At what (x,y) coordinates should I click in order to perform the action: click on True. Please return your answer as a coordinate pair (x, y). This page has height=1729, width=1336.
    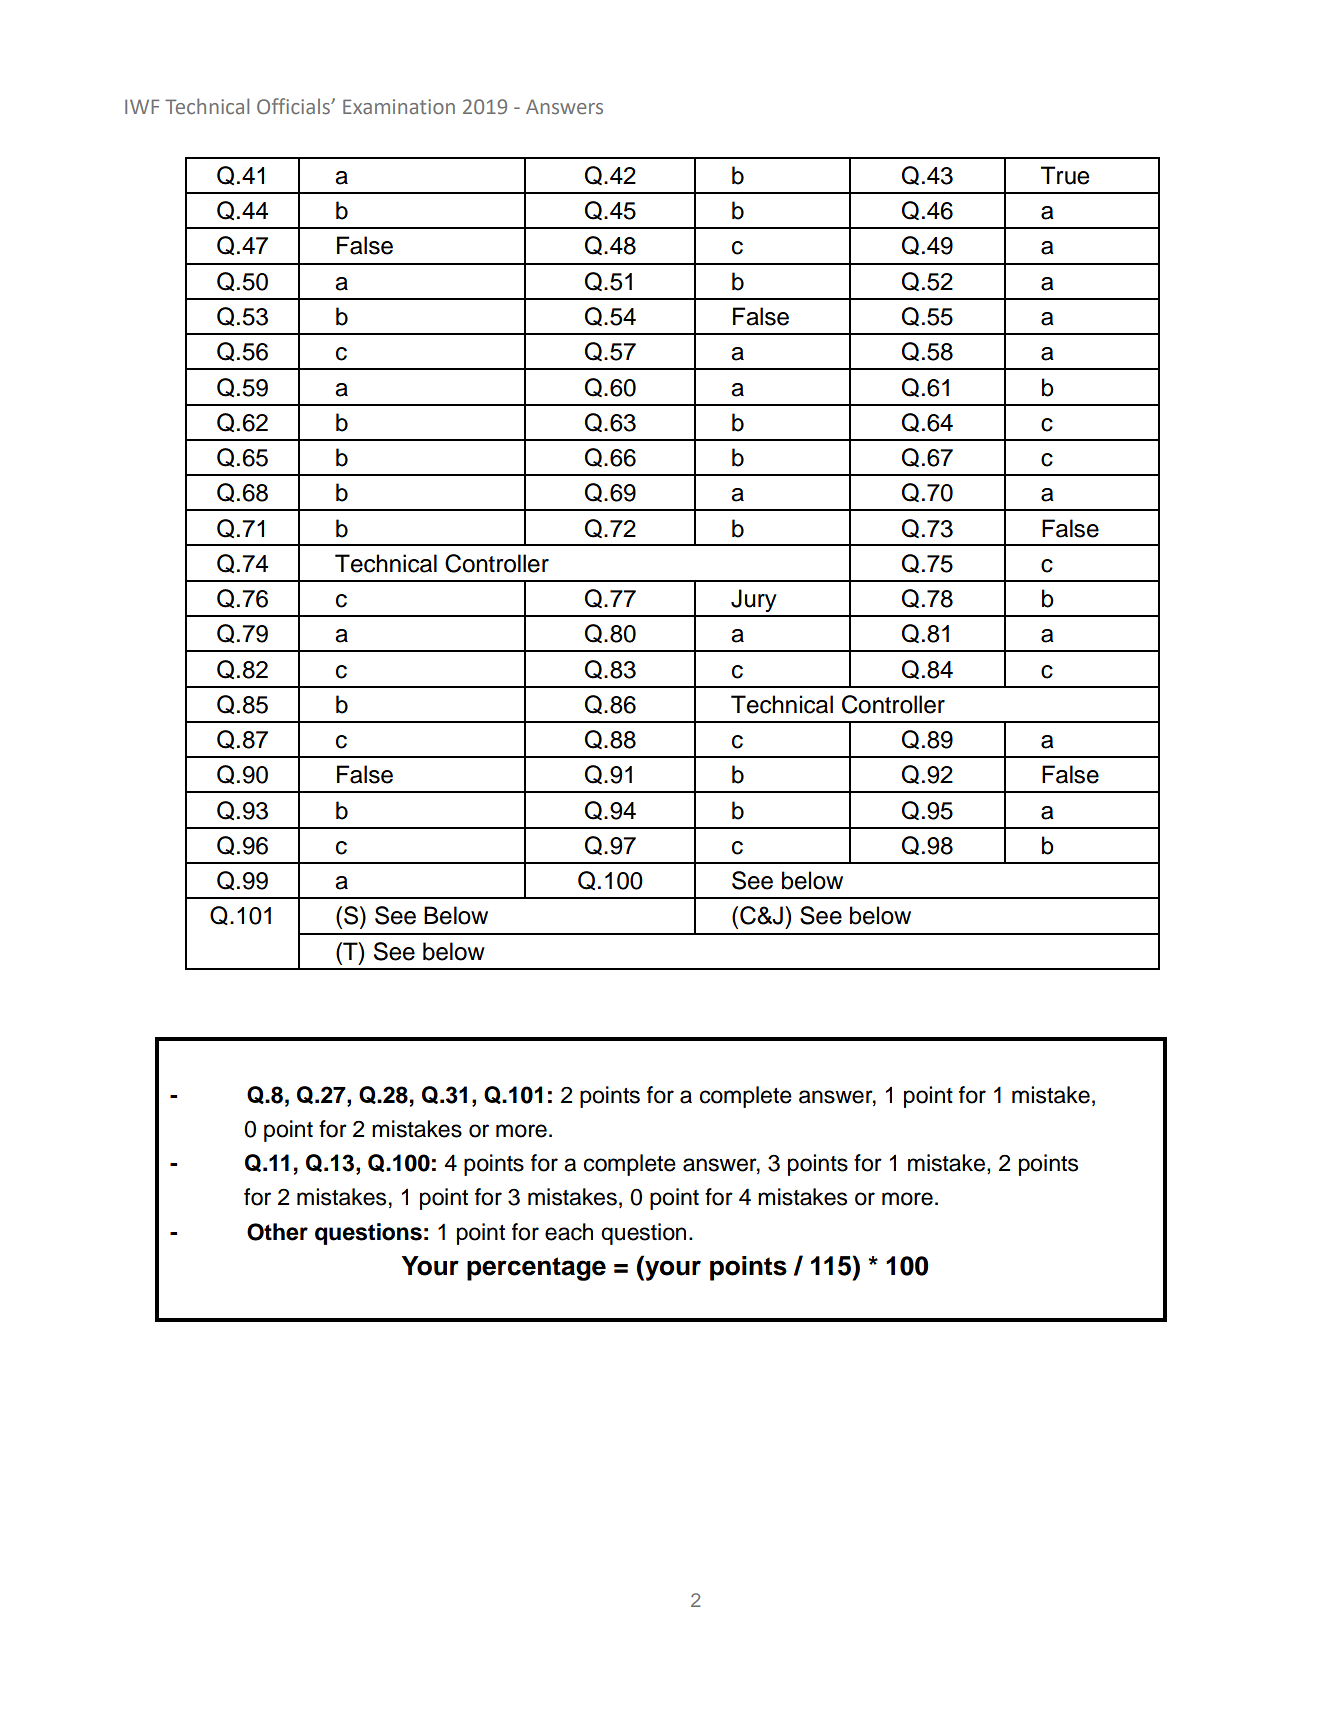
    Looking at the image, I should click on (1065, 175).
